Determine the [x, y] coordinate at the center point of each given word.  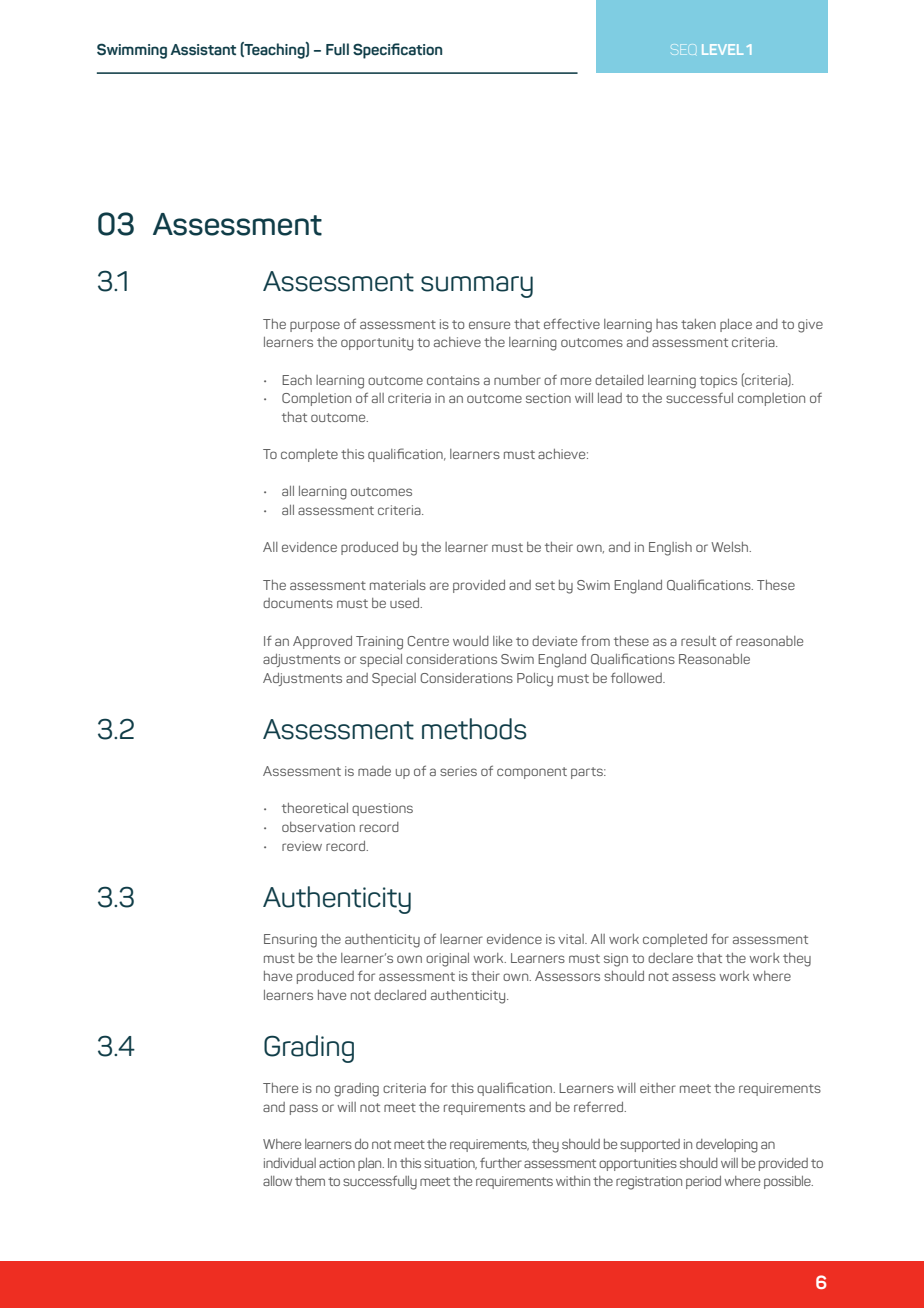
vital [572, 939]
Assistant [203, 50]
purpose [315, 326]
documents [298, 603]
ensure [489, 325]
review [302, 846]
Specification [397, 51]
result [698, 641]
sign [616, 960]
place [736, 325]
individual [290, 1163]
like [502, 641]
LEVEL [722, 49]
